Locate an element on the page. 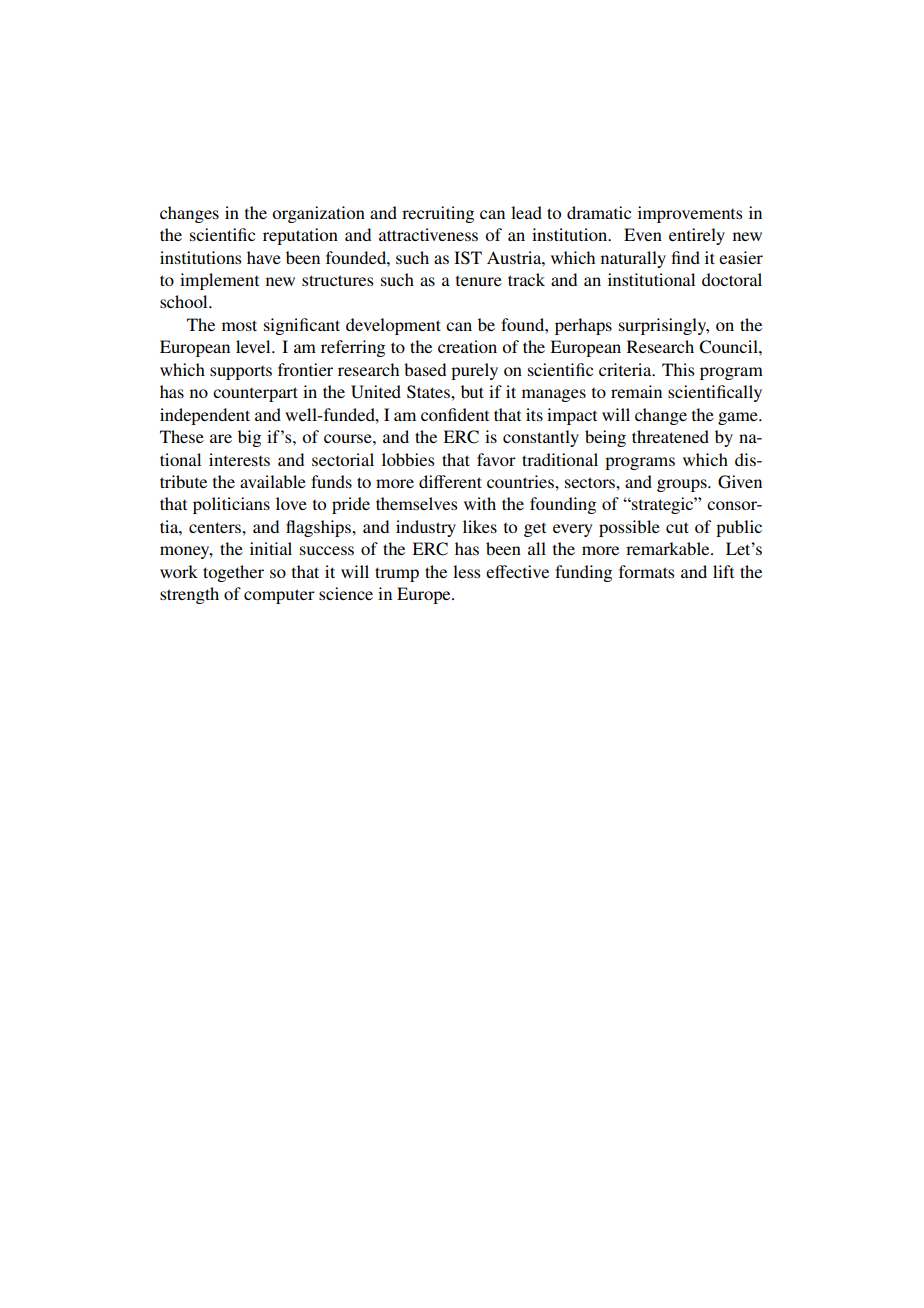 This image has width=924, height=1308. reputation is located at coordinates (300, 236).
